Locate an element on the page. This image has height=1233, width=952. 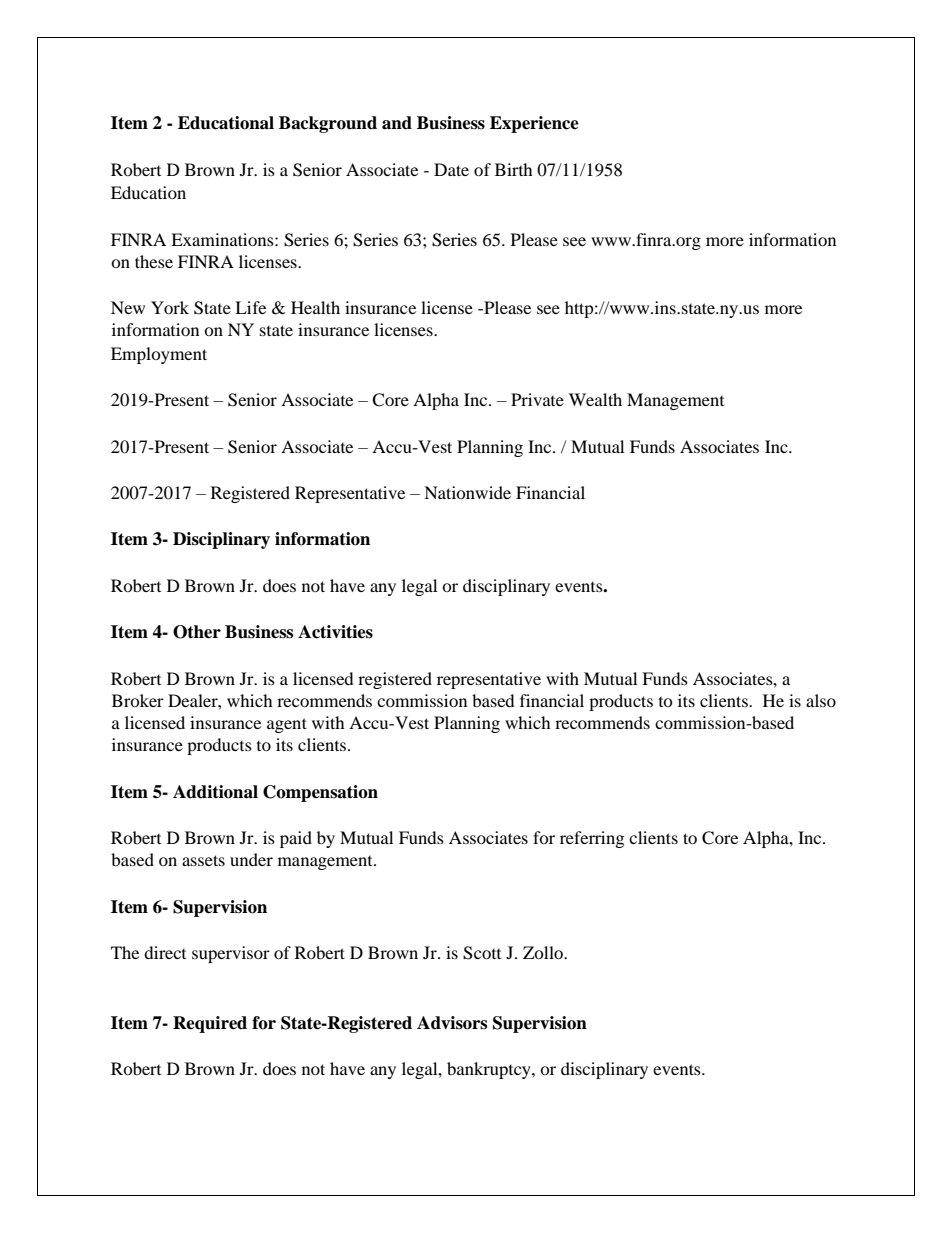
Background is located at coordinates (328, 124).
